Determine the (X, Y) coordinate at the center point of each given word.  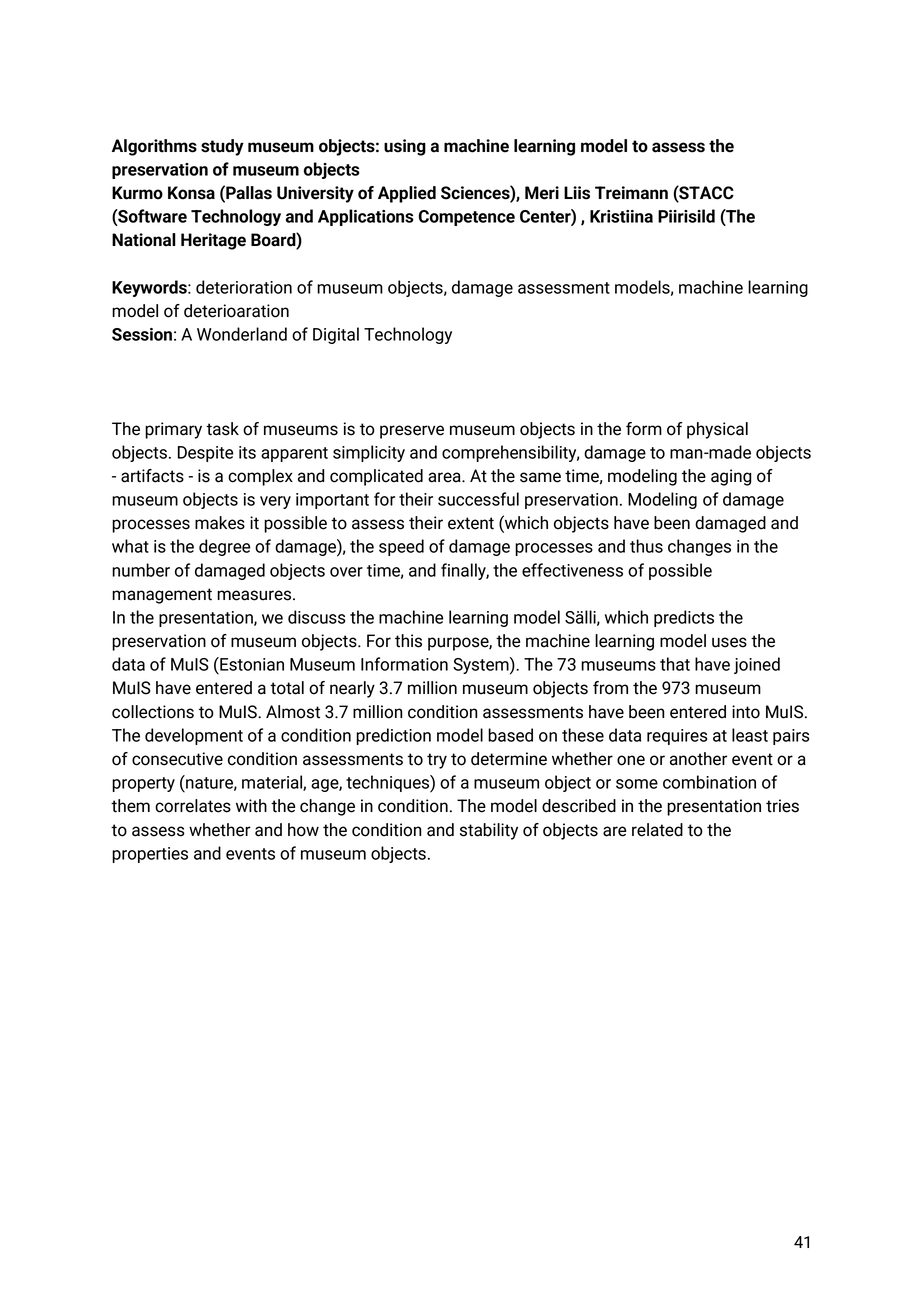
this (408, 641)
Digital (336, 335)
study (222, 147)
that (675, 664)
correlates (193, 806)
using (405, 147)
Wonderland (242, 334)
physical (717, 430)
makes (220, 523)
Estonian (251, 664)
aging (731, 477)
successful (478, 499)
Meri (542, 193)
